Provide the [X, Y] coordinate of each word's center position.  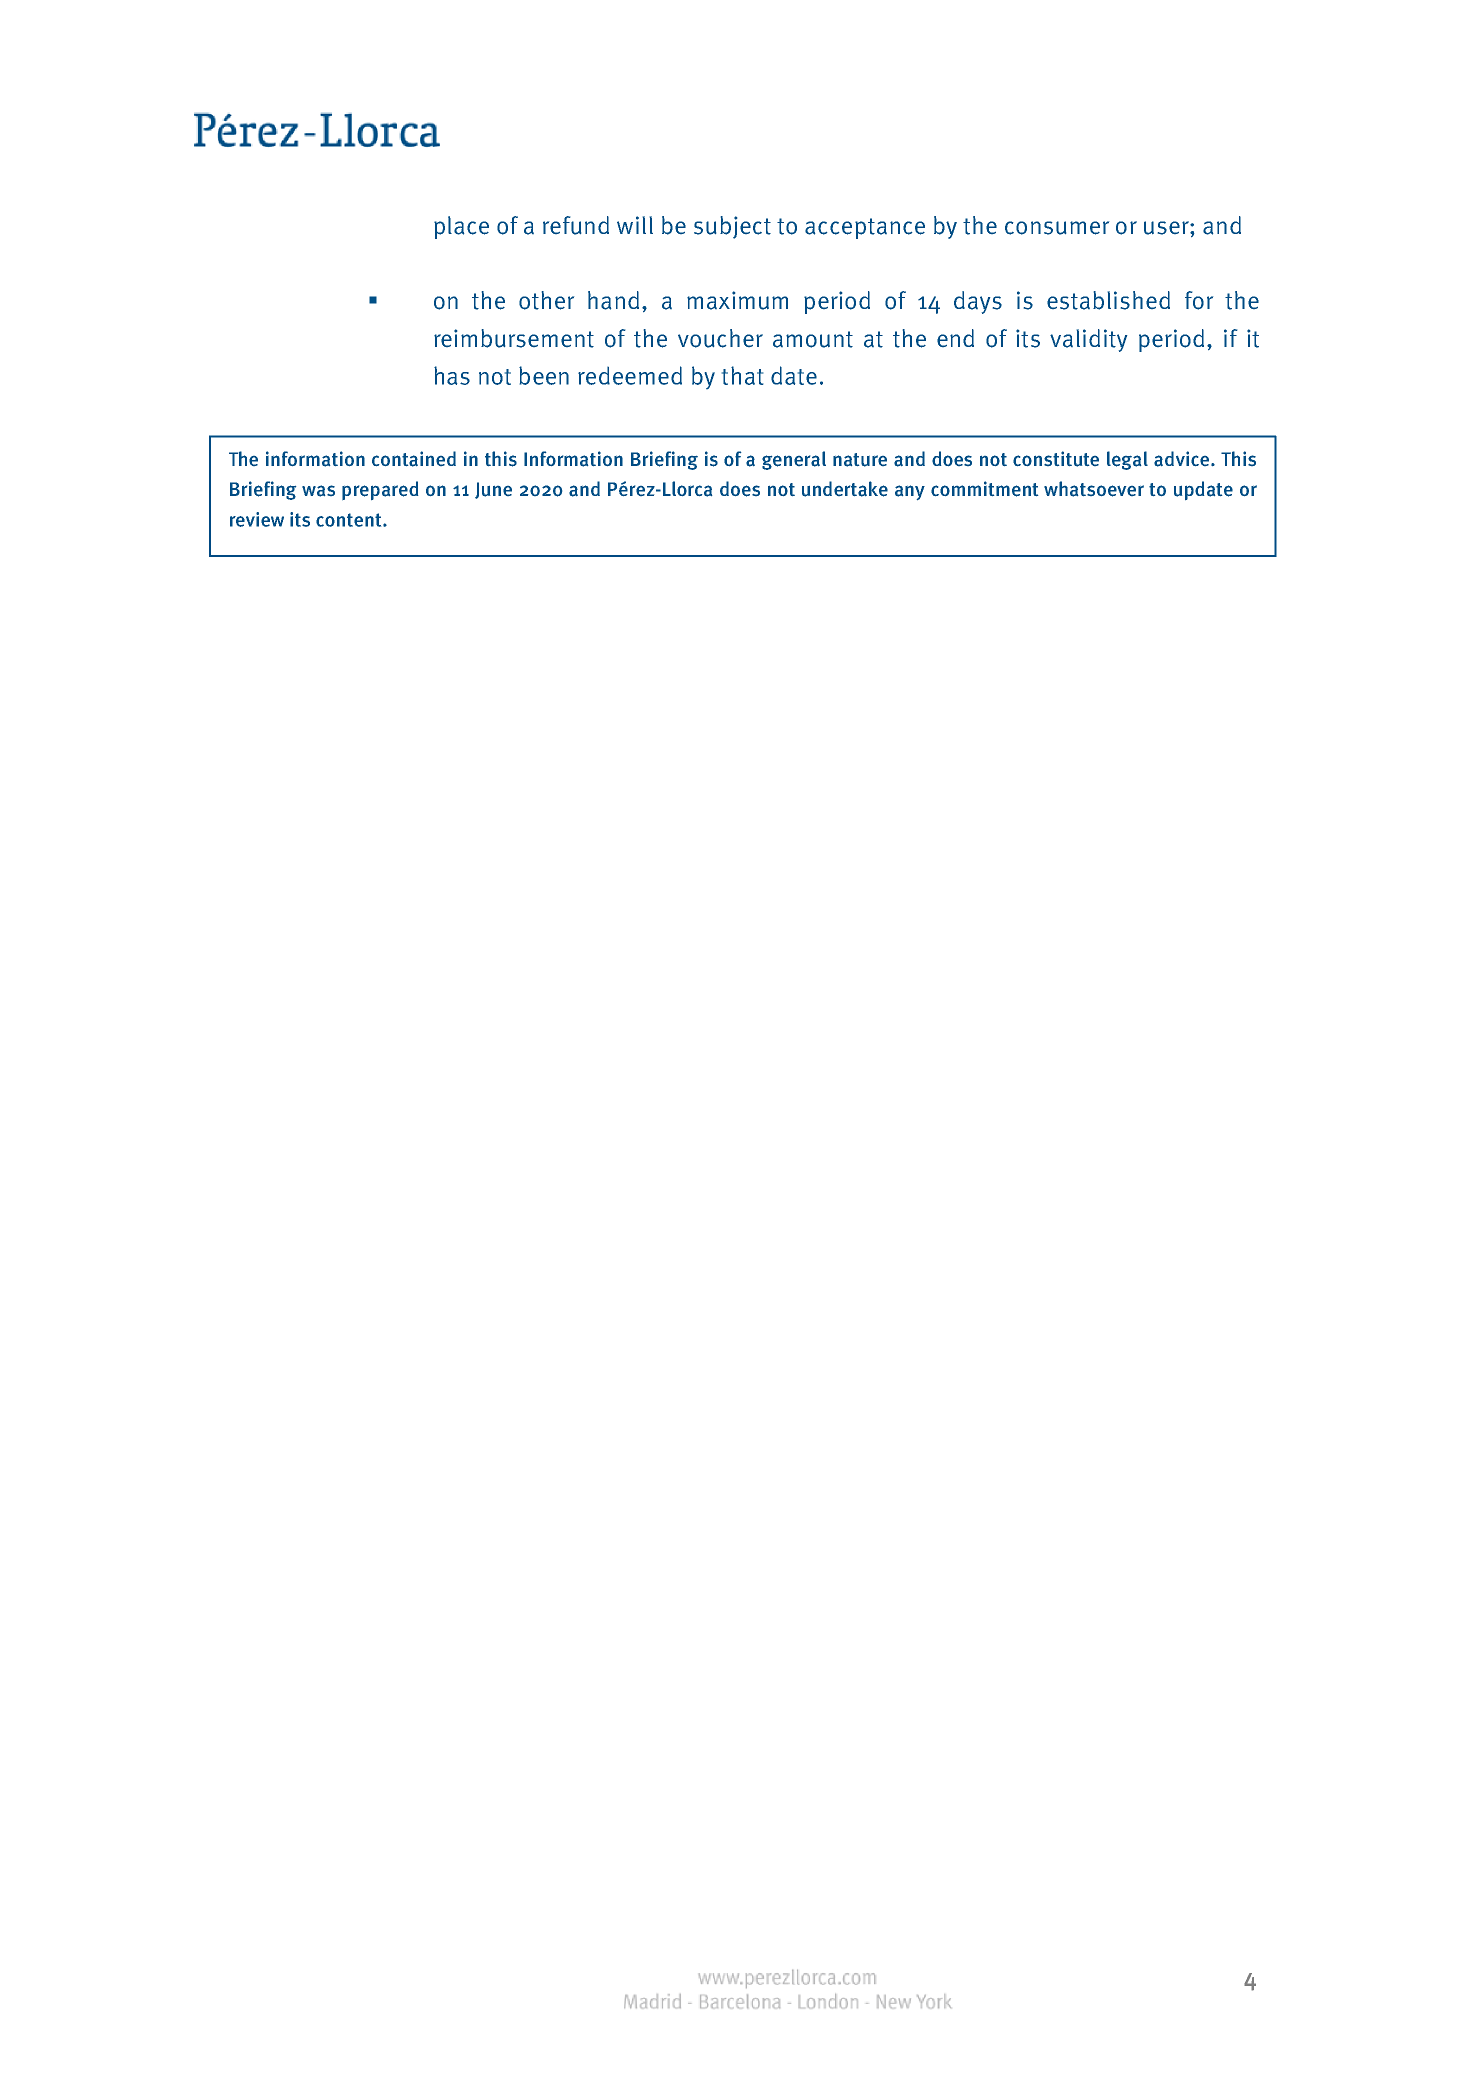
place [461, 227]
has [452, 375]
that [742, 375]
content [350, 520]
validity [1088, 340]
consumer [1057, 228]
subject [732, 227]
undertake [845, 489]
